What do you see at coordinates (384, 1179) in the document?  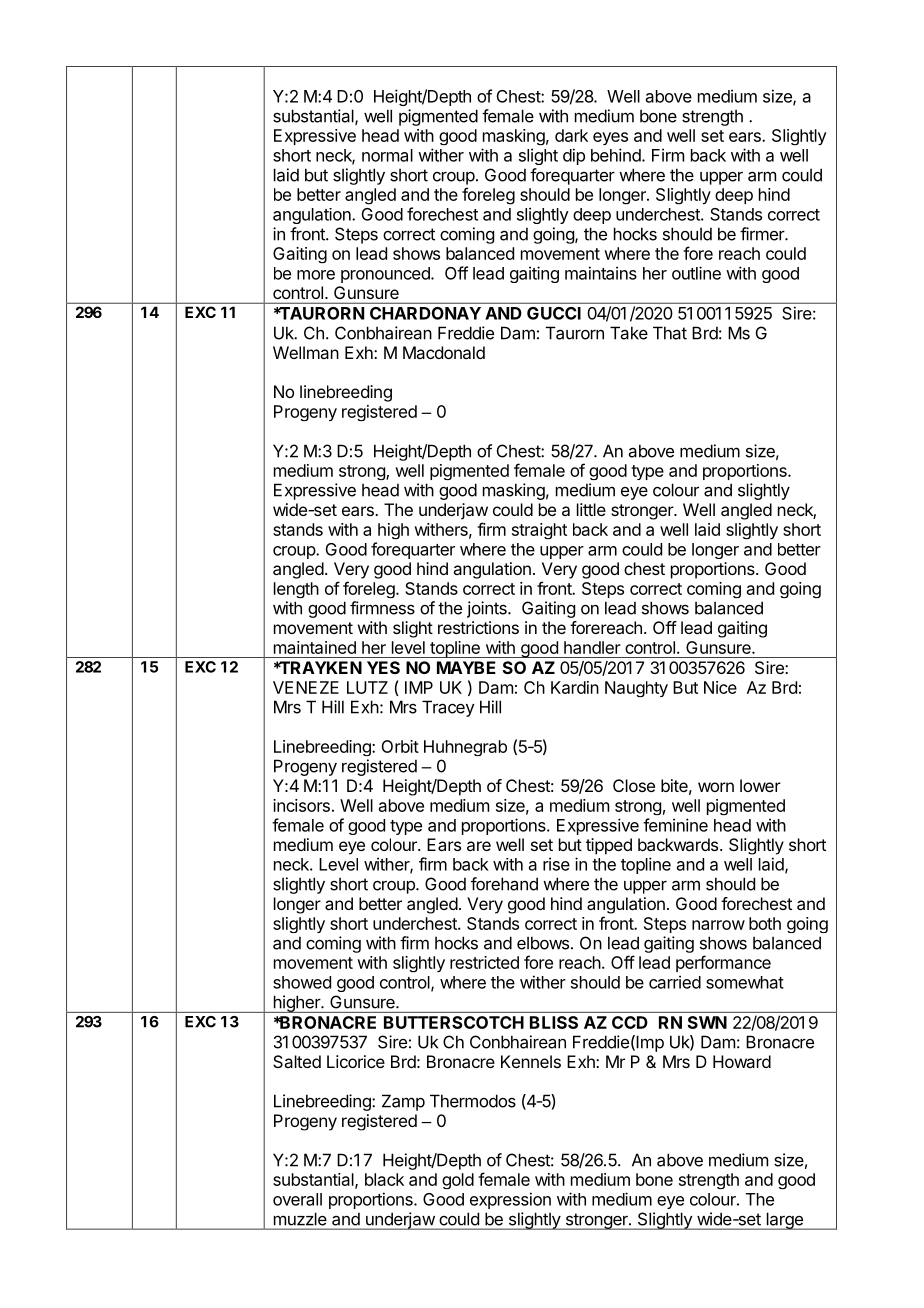 I see `black` at bounding box center [384, 1179].
